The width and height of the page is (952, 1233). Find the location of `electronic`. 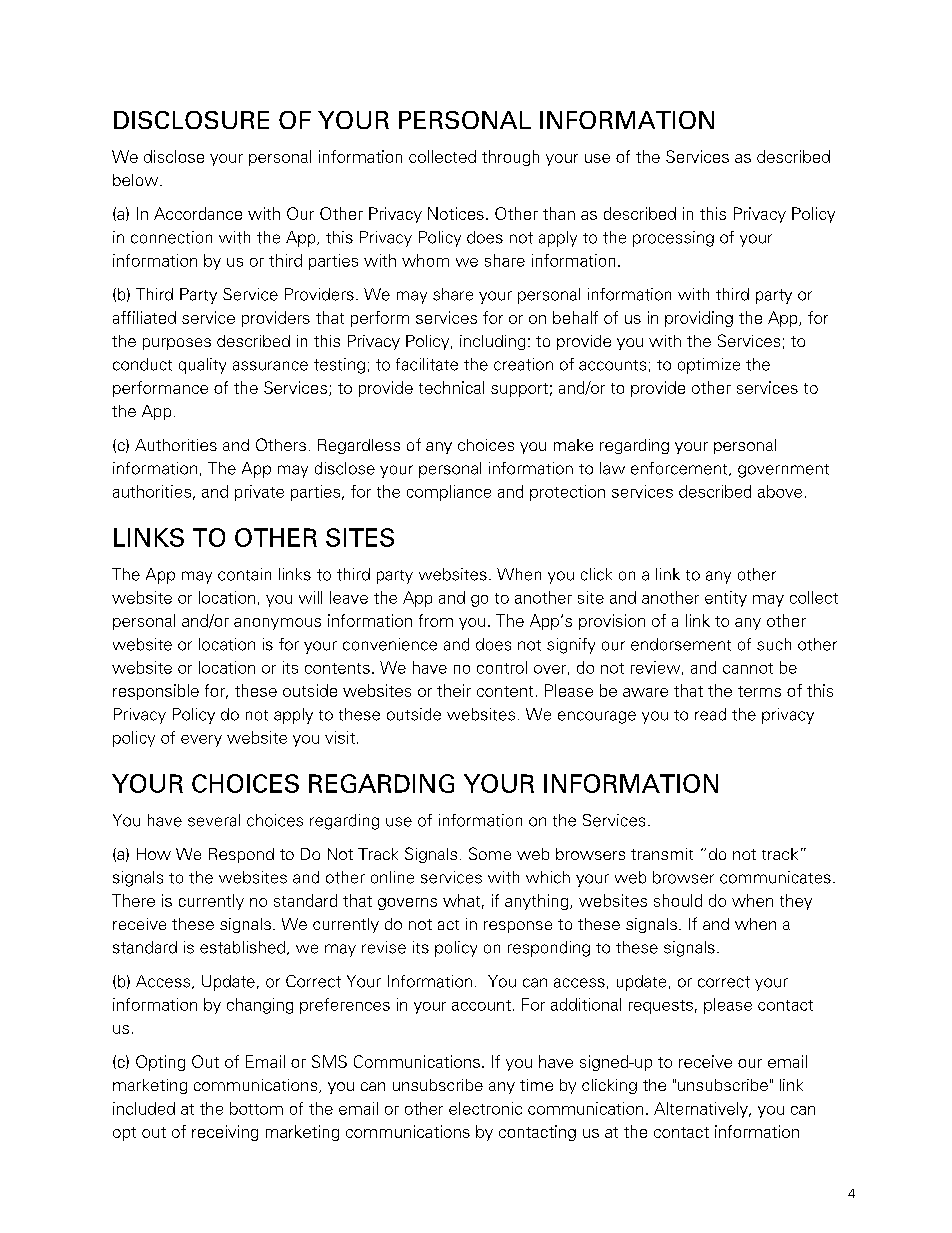

electronic is located at coordinates (485, 1108).
